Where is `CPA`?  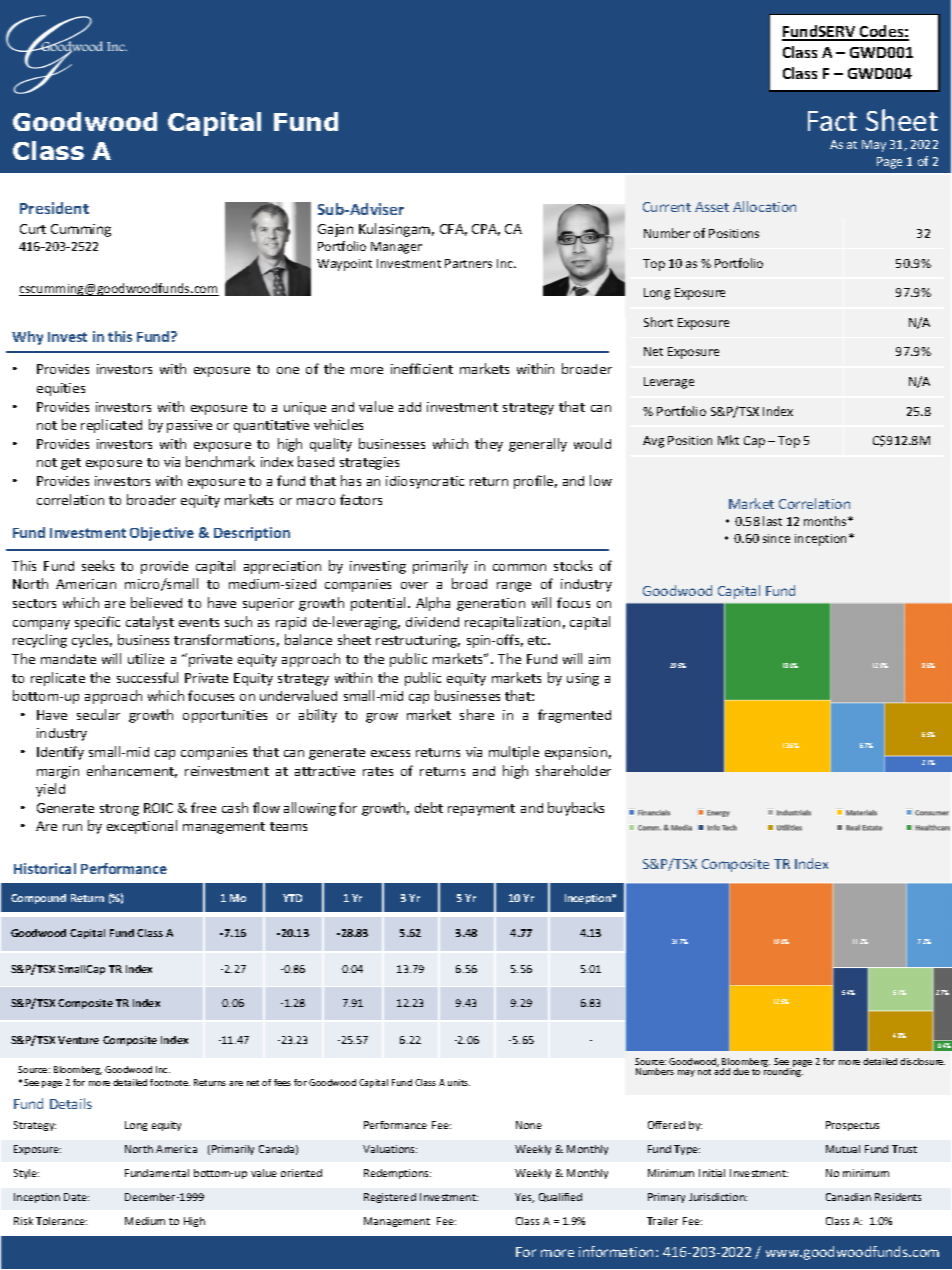 CPA is located at coordinates (486, 230).
